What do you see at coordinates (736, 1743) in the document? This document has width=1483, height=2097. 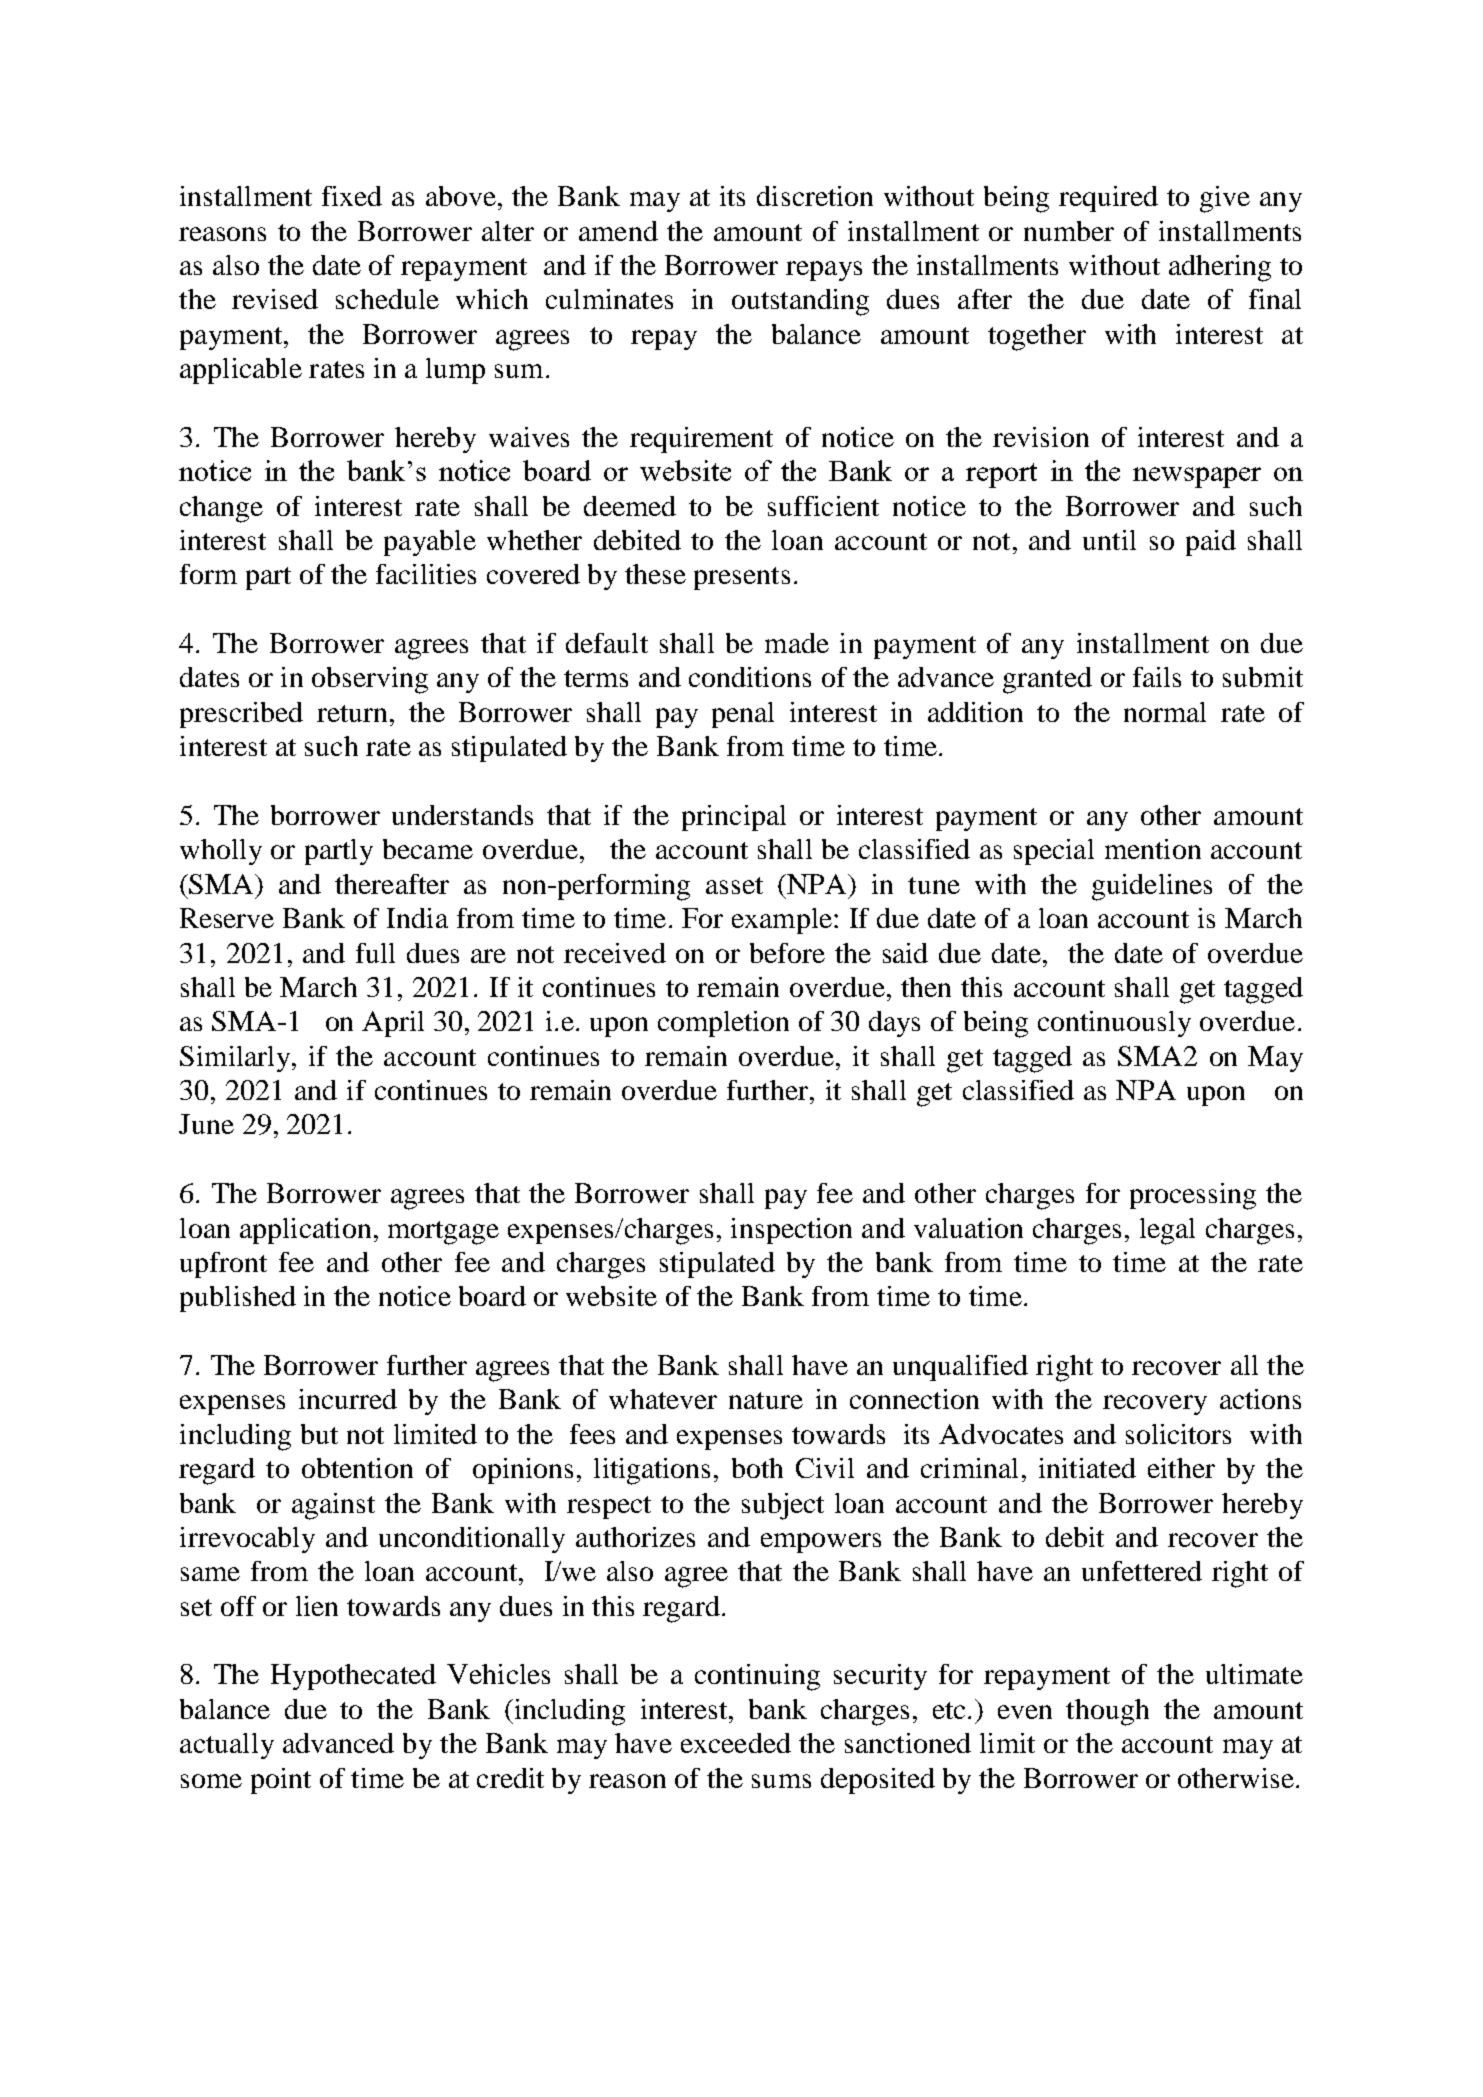 I see `exceeded` at bounding box center [736, 1743].
